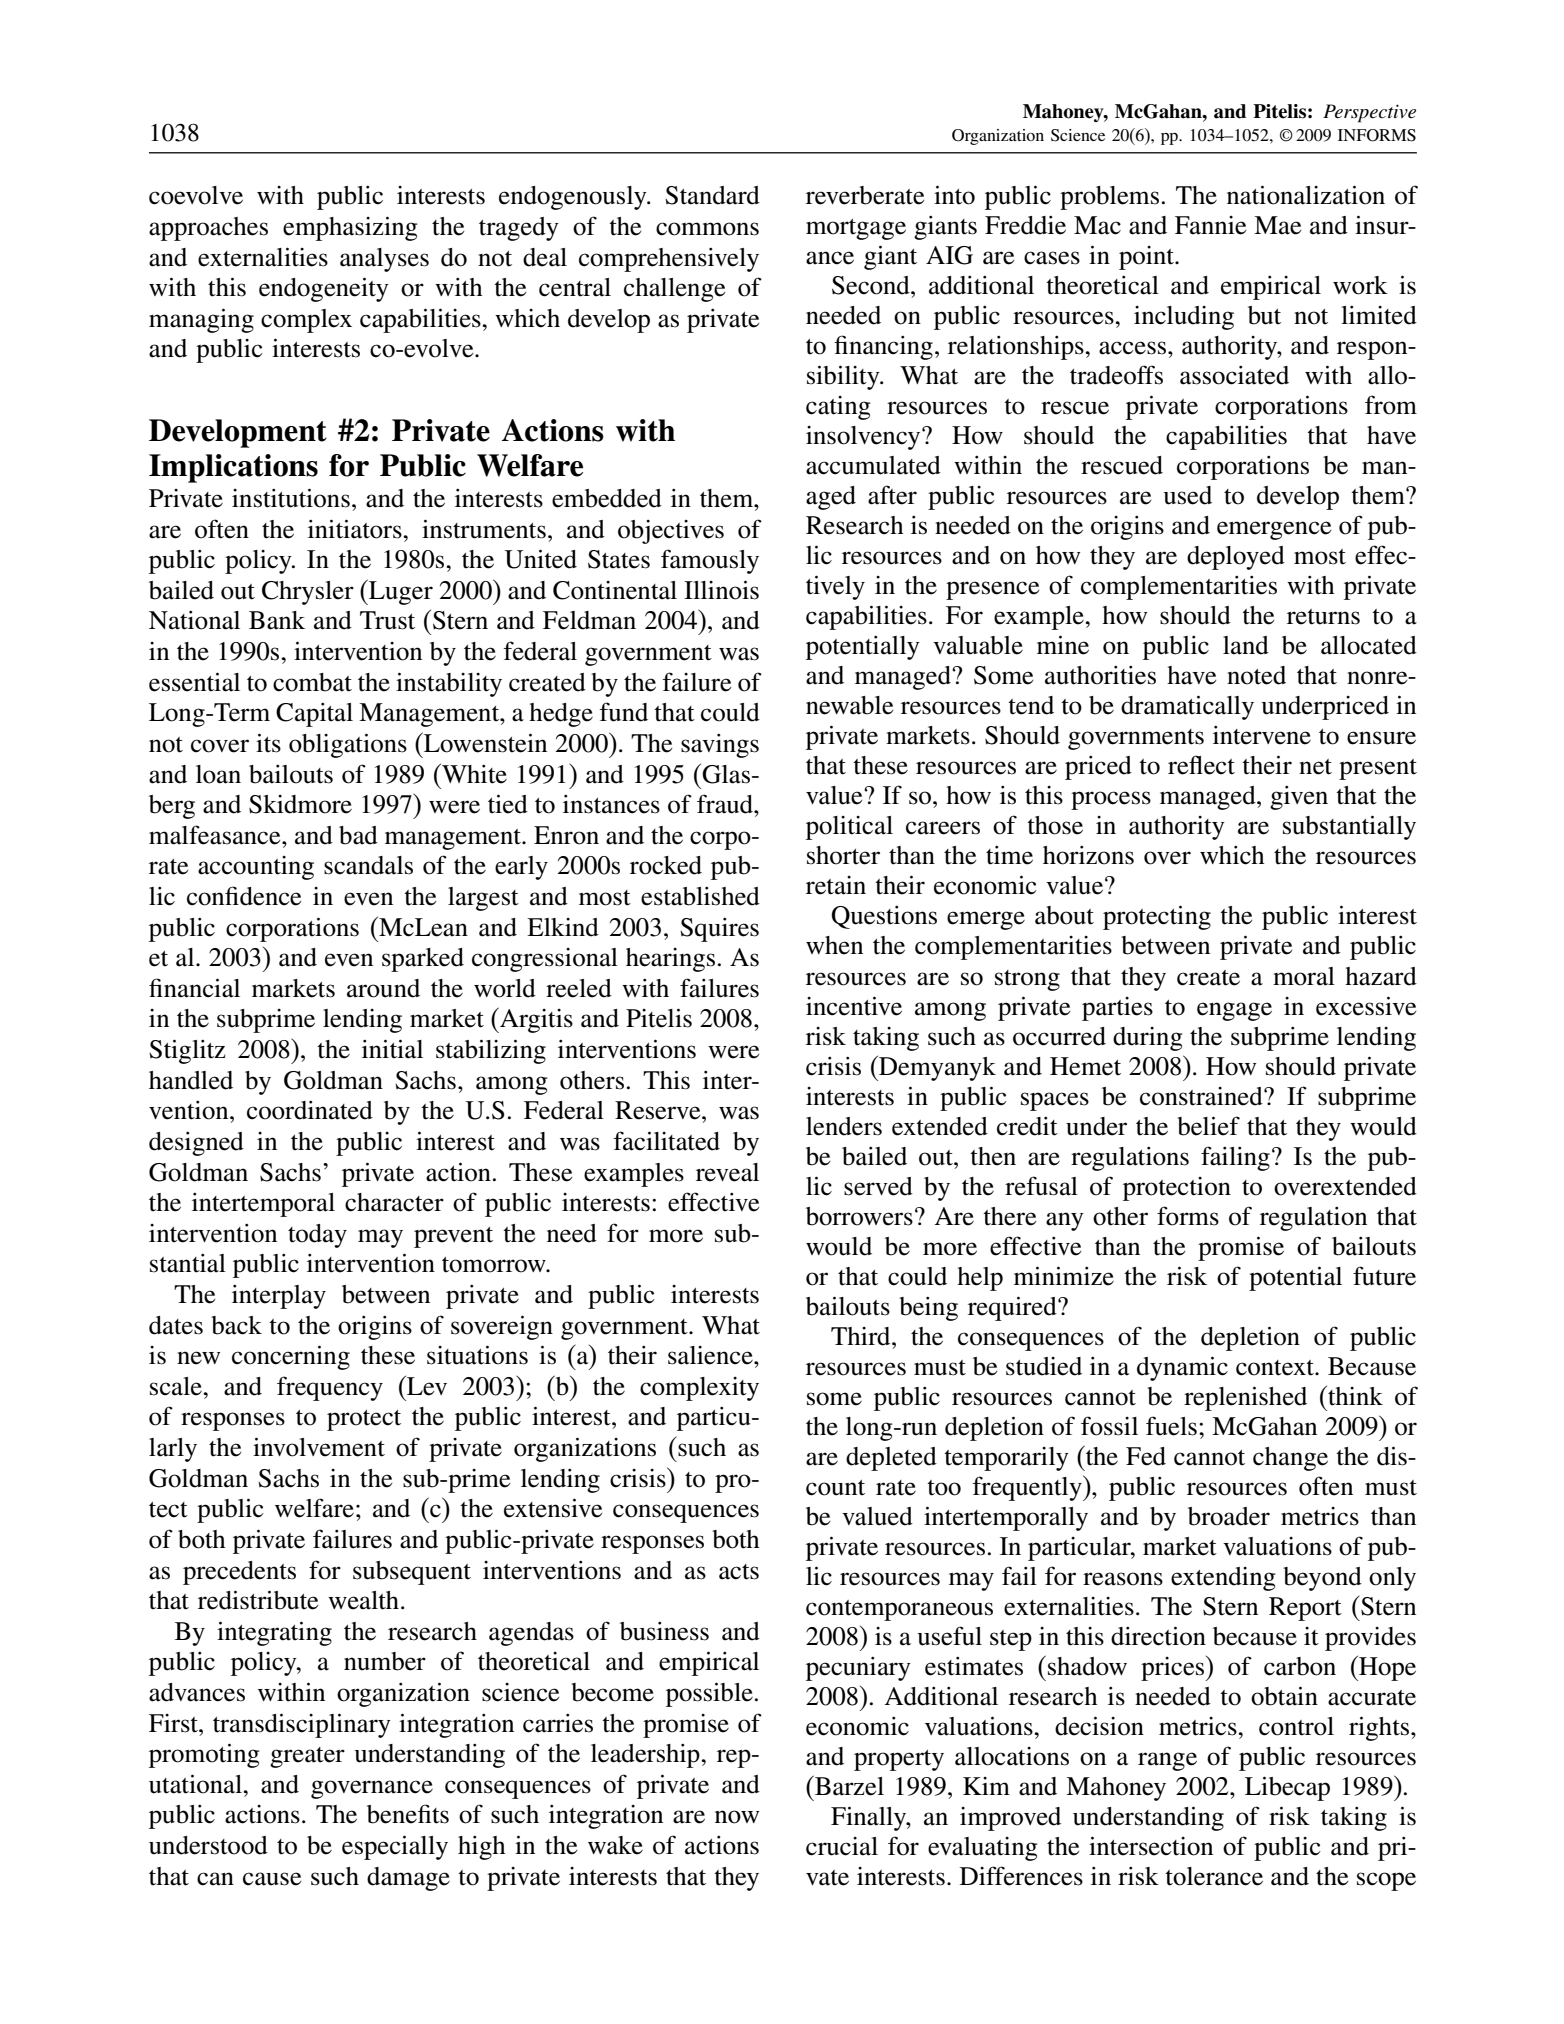 The image size is (1564, 2024). What do you see at coordinates (737, 1817) in the page?
I see `now` at bounding box center [737, 1817].
